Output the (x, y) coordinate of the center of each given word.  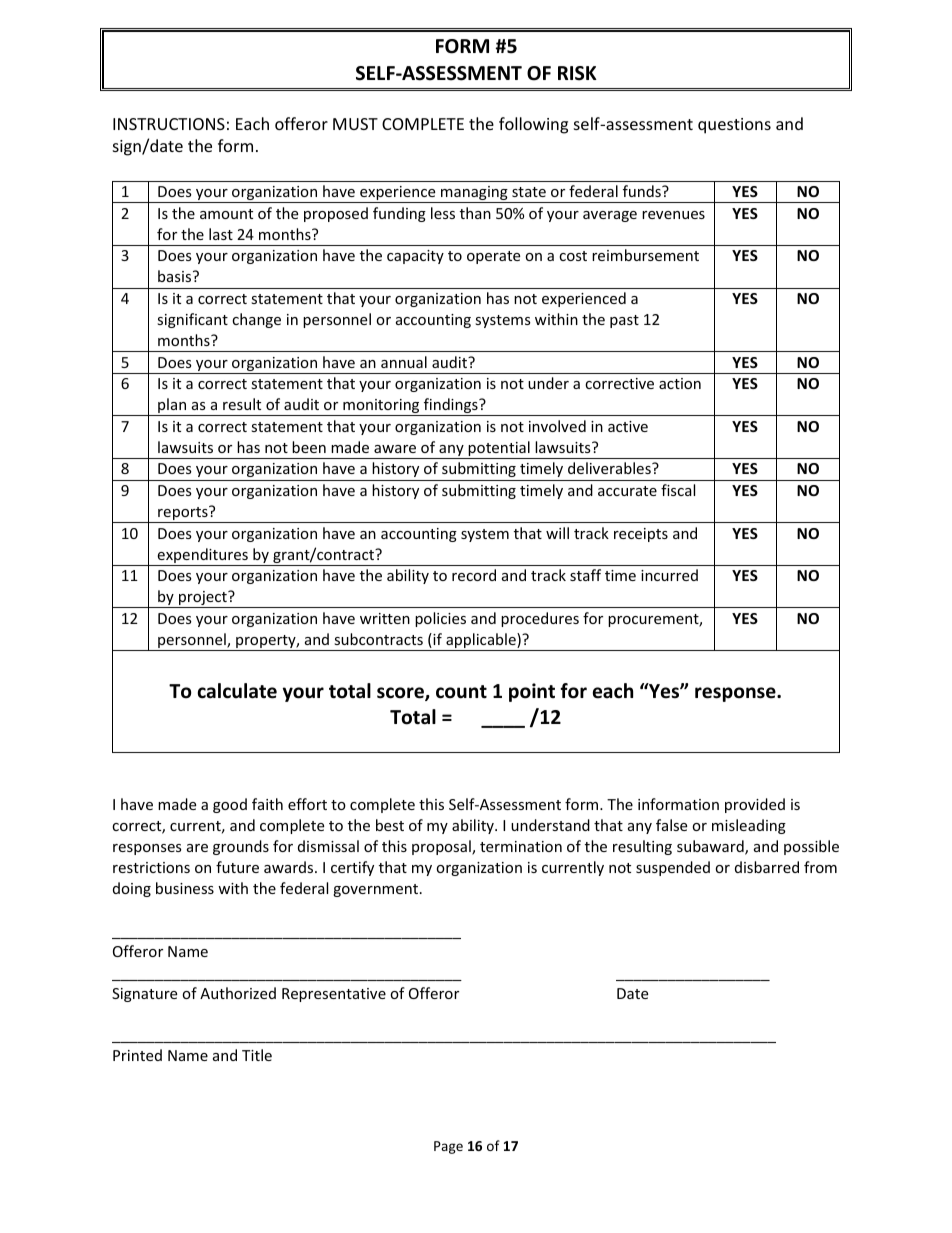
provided (755, 805)
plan (172, 407)
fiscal (678, 490)
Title (257, 1055)
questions (734, 126)
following (533, 125)
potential (499, 450)
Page (448, 1147)
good (230, 805)
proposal (442, 847)
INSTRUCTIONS (169, 124)
